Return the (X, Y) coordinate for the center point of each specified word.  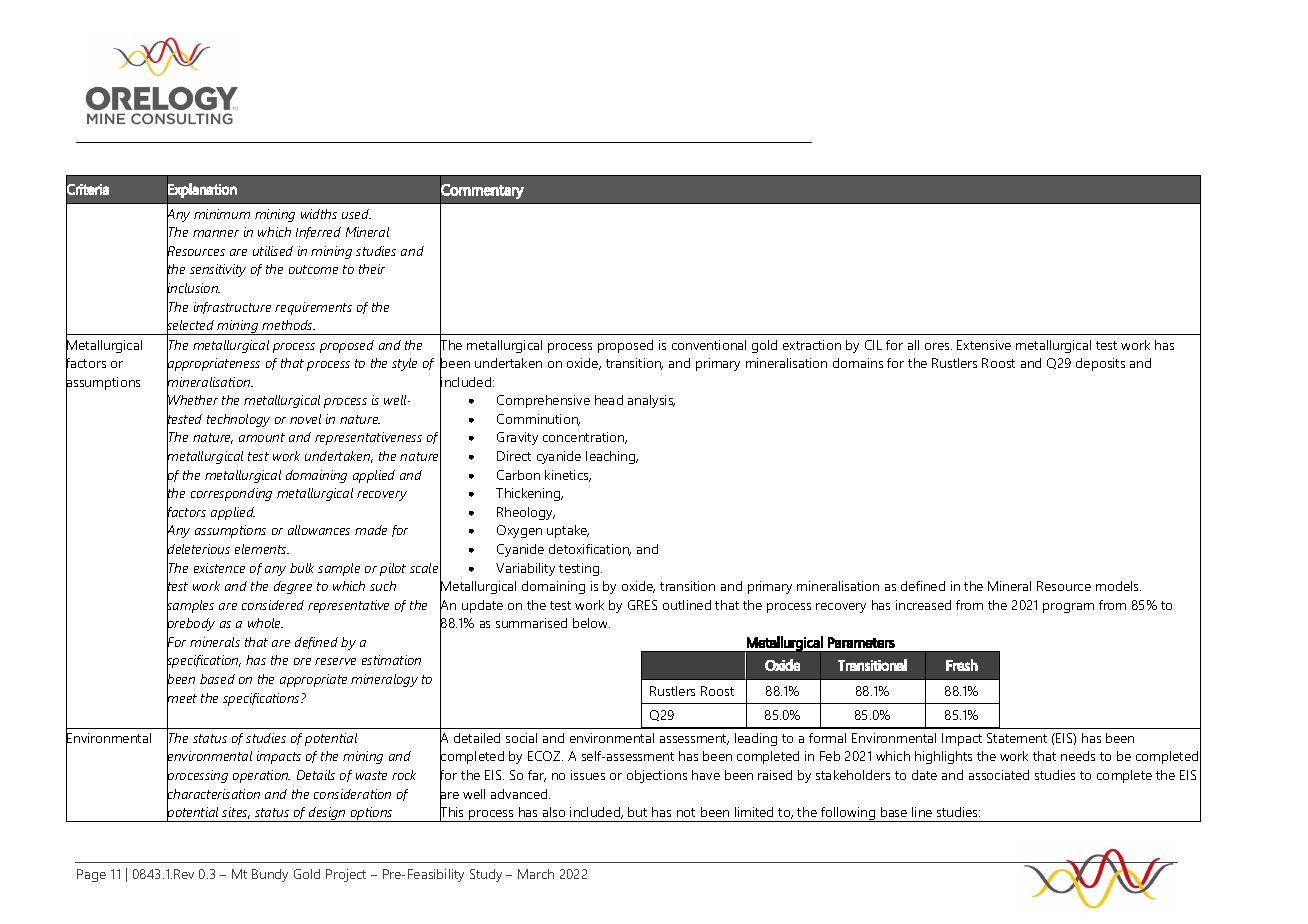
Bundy (270, 875)
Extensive (984, 345)
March (536, 874)
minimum (222, 214)
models (1118, 586)
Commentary (482, 191)
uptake (568, 531)
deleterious (198, 549)
